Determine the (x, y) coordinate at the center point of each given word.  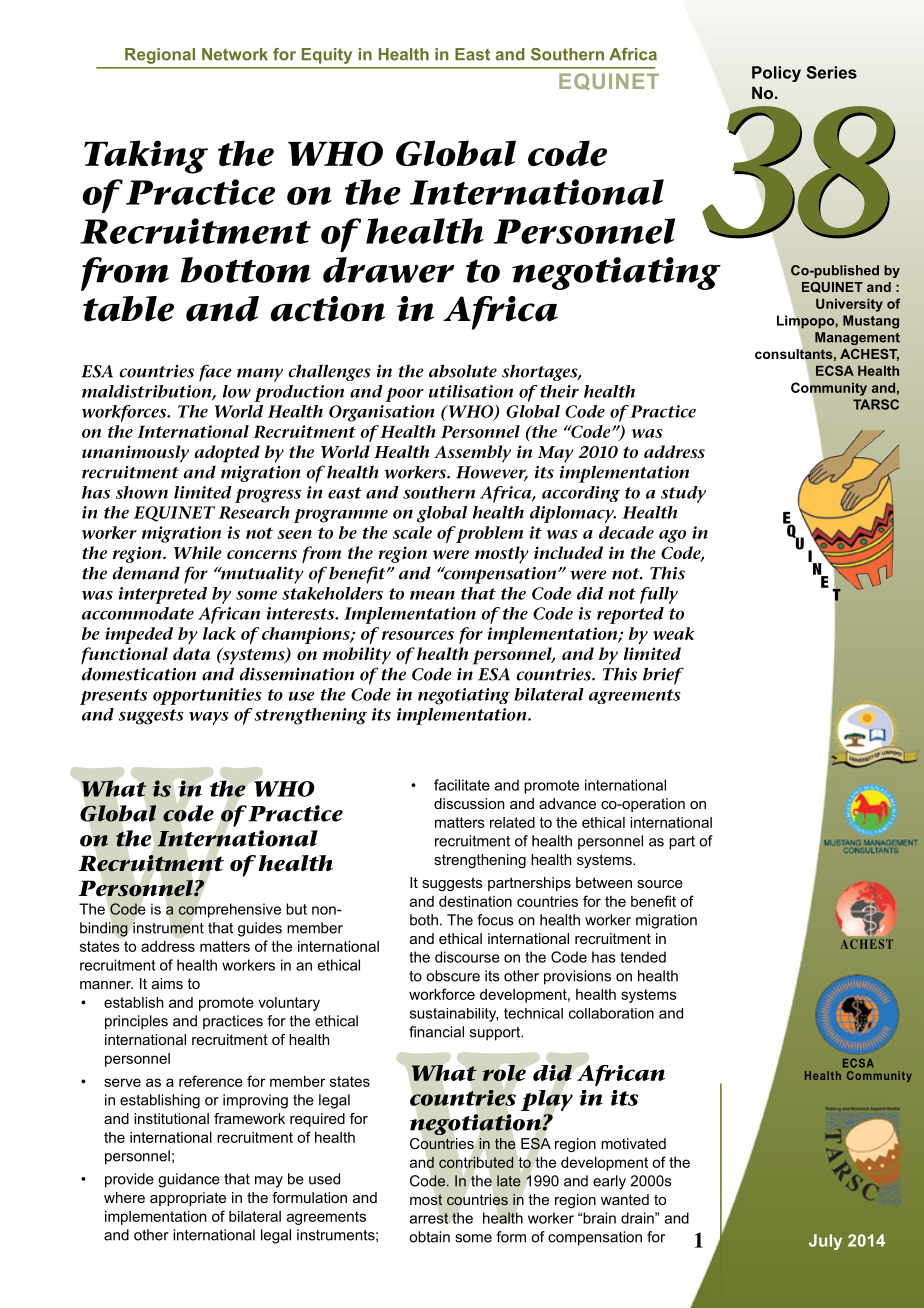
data (191, 653)
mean (432, 595)
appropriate (188, 1199)
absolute (463, 371)
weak (673, 633)
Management (857, 338)
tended (643, 957)
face (215, 373)
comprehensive (229, 910)
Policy (776, 74)
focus (495, 920)
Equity (327, 56)
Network (235, 54)
